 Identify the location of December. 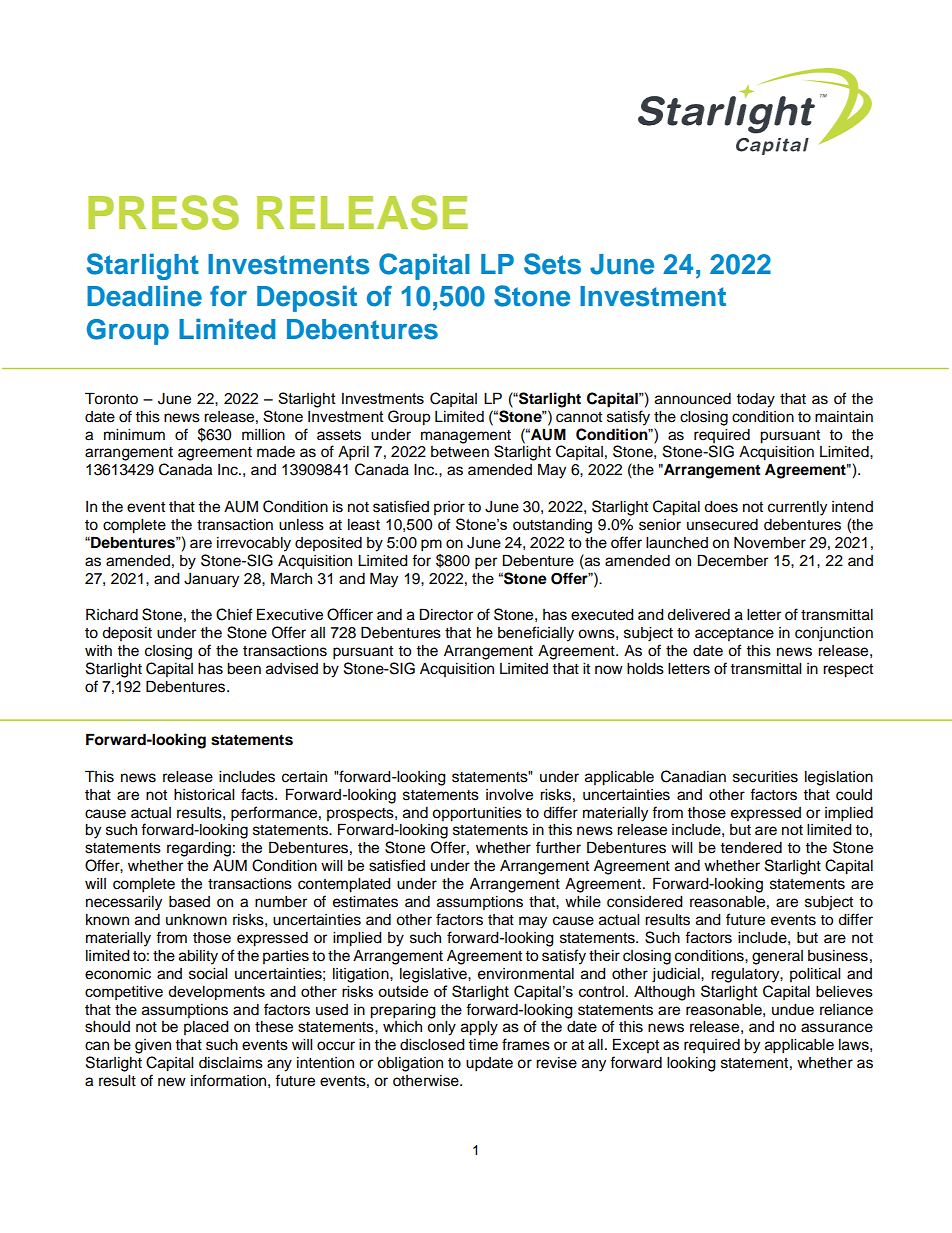
(733, 560).
